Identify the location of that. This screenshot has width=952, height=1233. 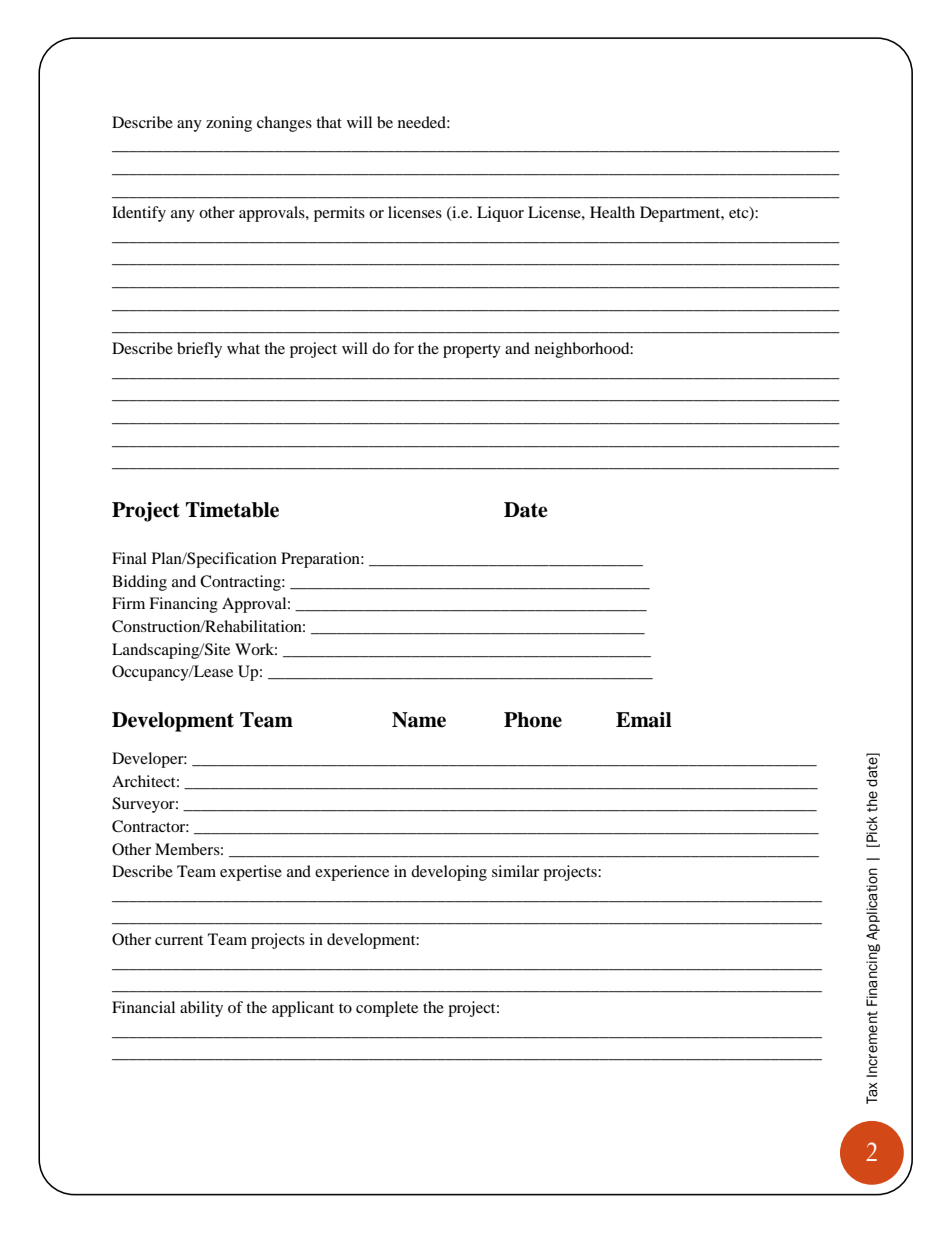
(329, 122).
